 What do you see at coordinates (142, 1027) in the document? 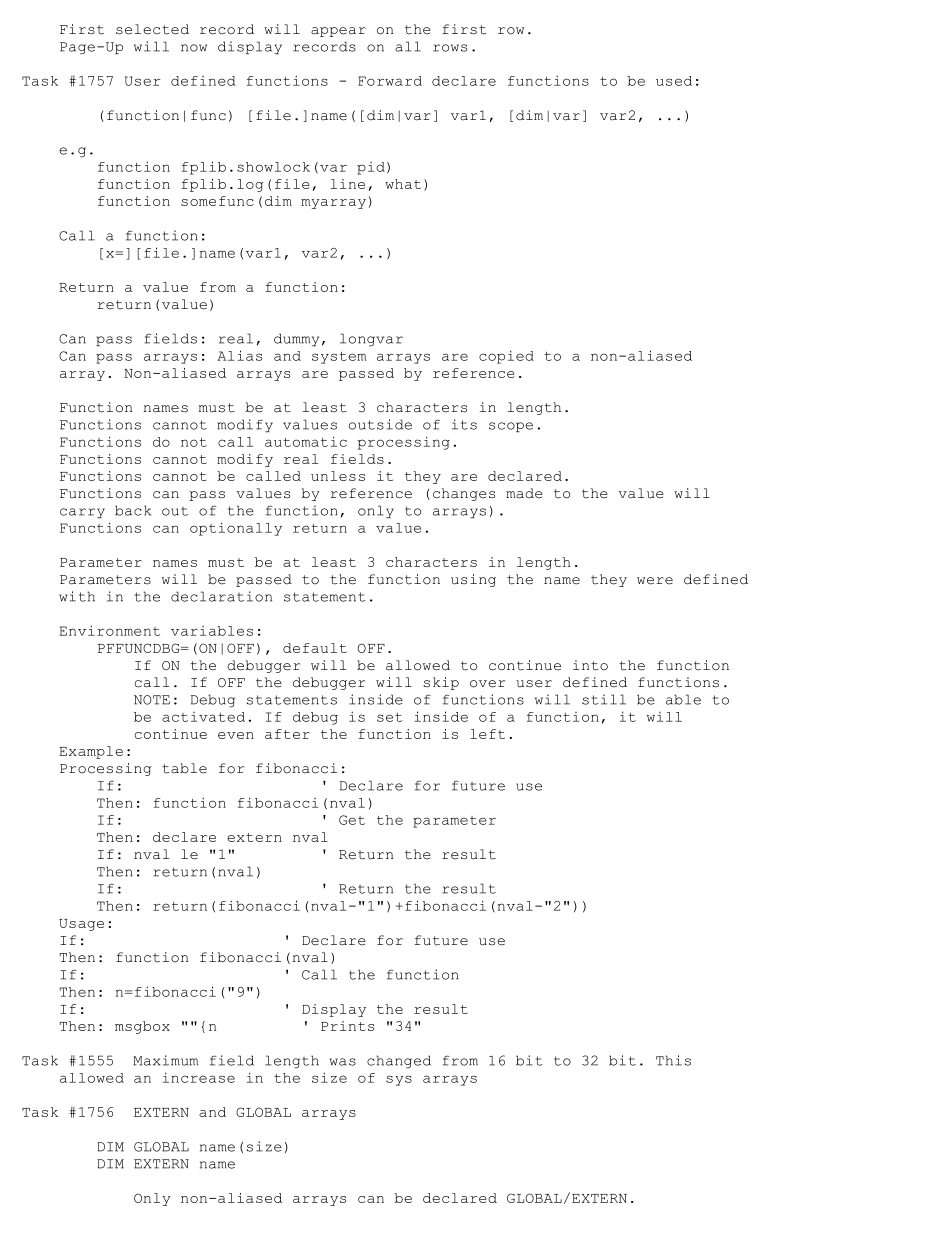
I see `msgbox` at bounding box center [142, 1027].
